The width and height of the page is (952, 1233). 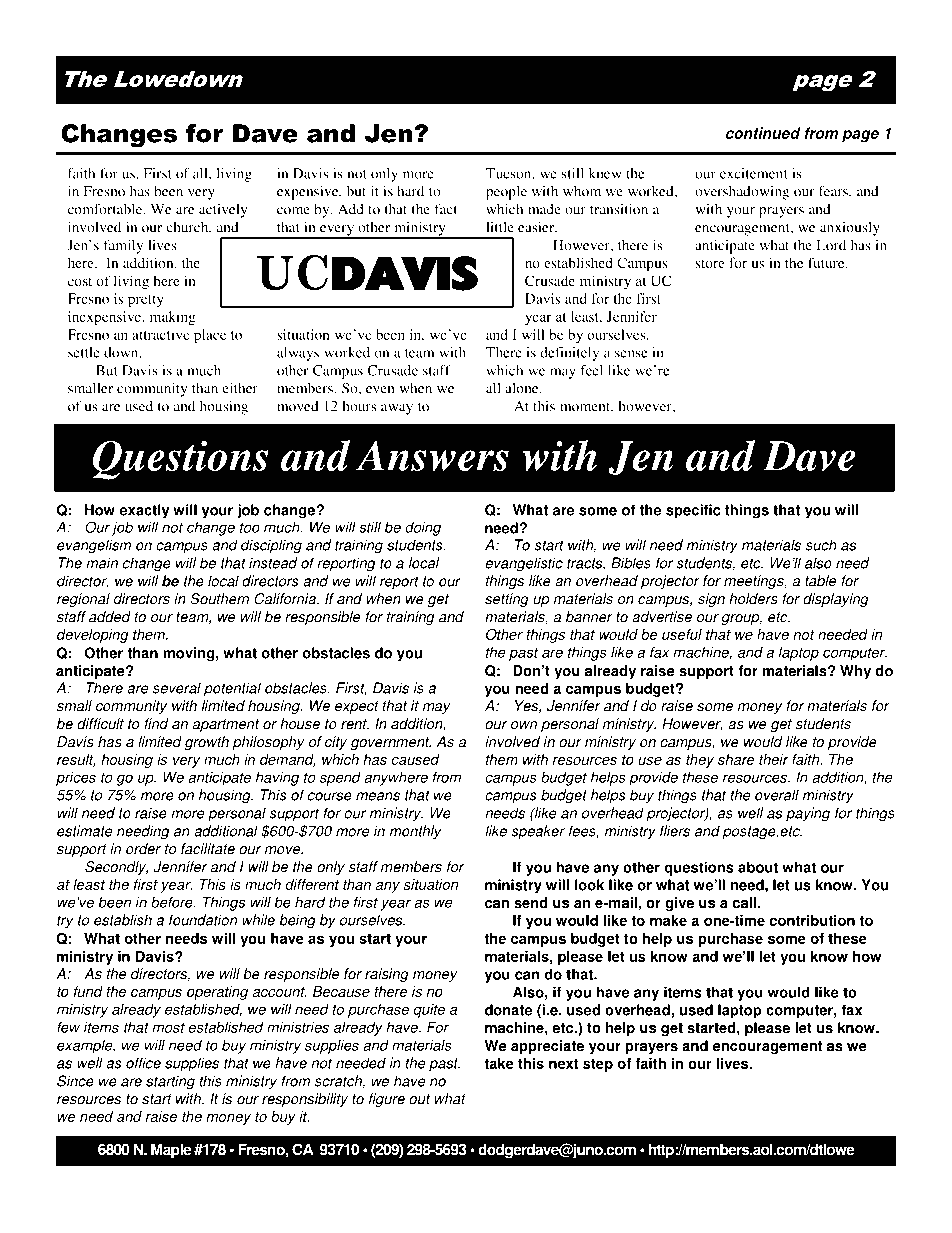 I want to click on excitement, so click(x=754, y=173).
